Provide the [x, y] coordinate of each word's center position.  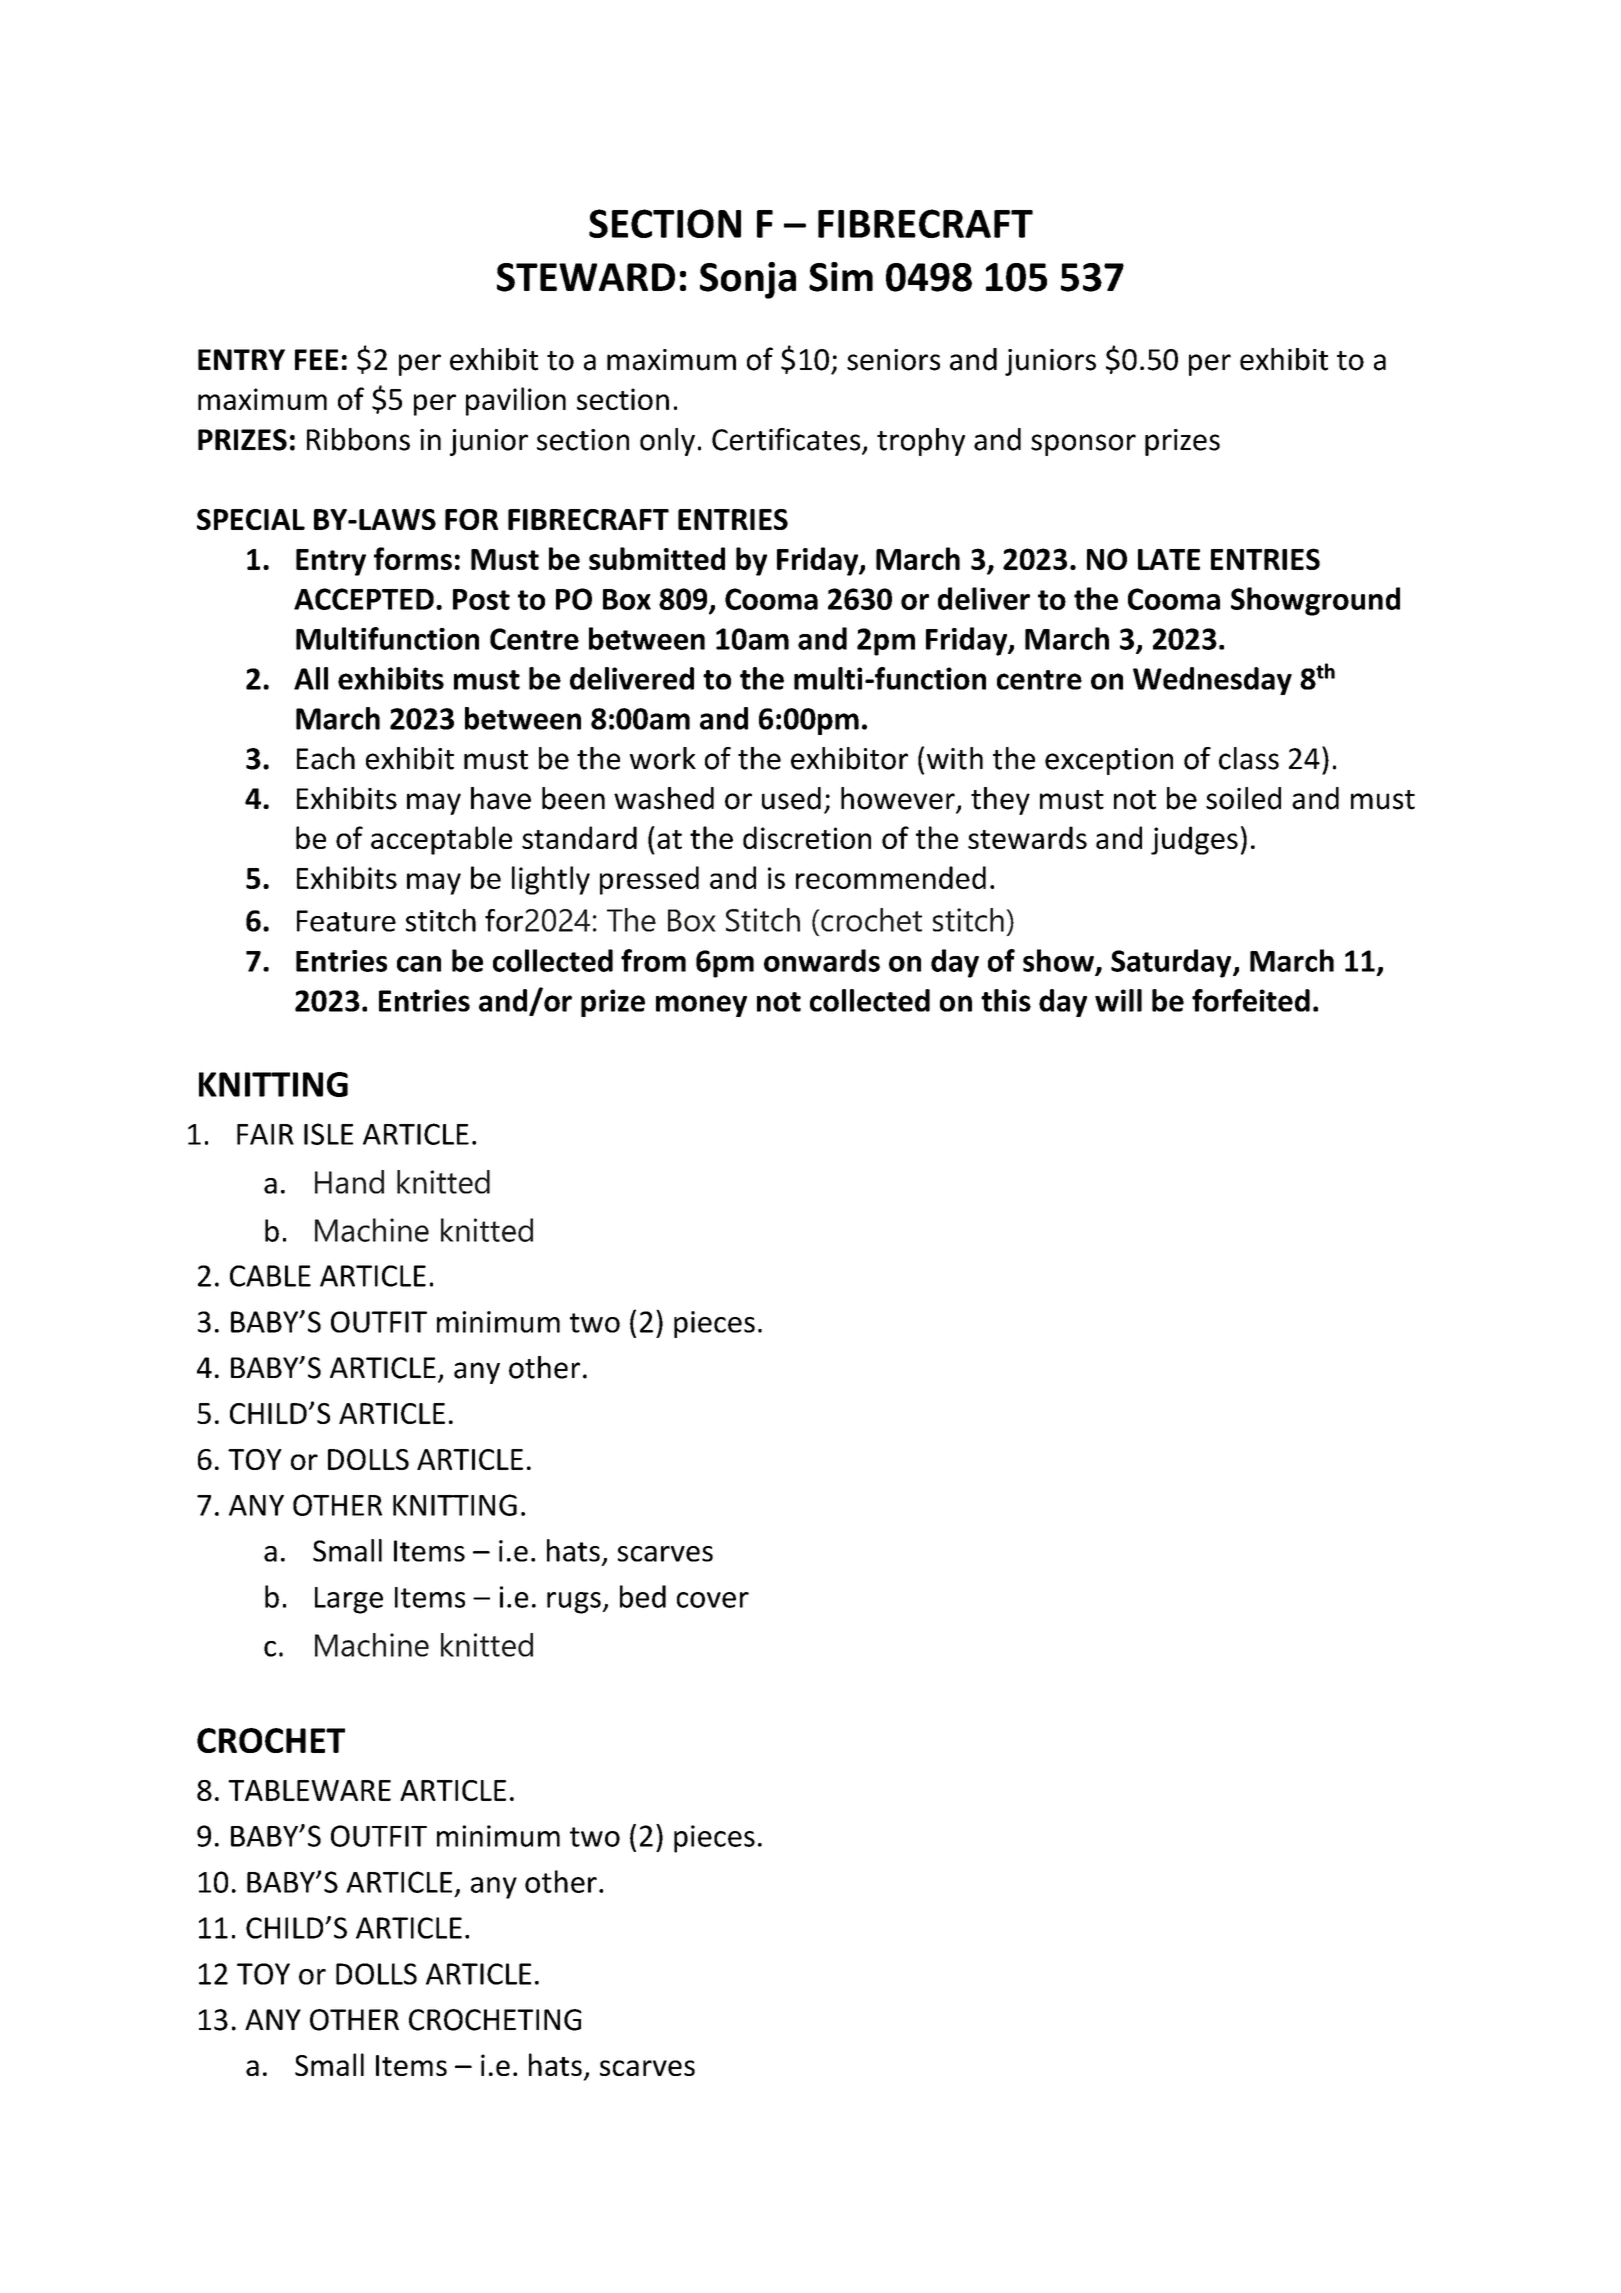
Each [326, 758]
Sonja [748, 280]
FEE [316, 359]
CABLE [270, 1276]
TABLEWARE [309, 1790]
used [791, 798]
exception [1109, 761]
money [701, 1006]
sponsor [1083, 445]
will [1118, 1000]
